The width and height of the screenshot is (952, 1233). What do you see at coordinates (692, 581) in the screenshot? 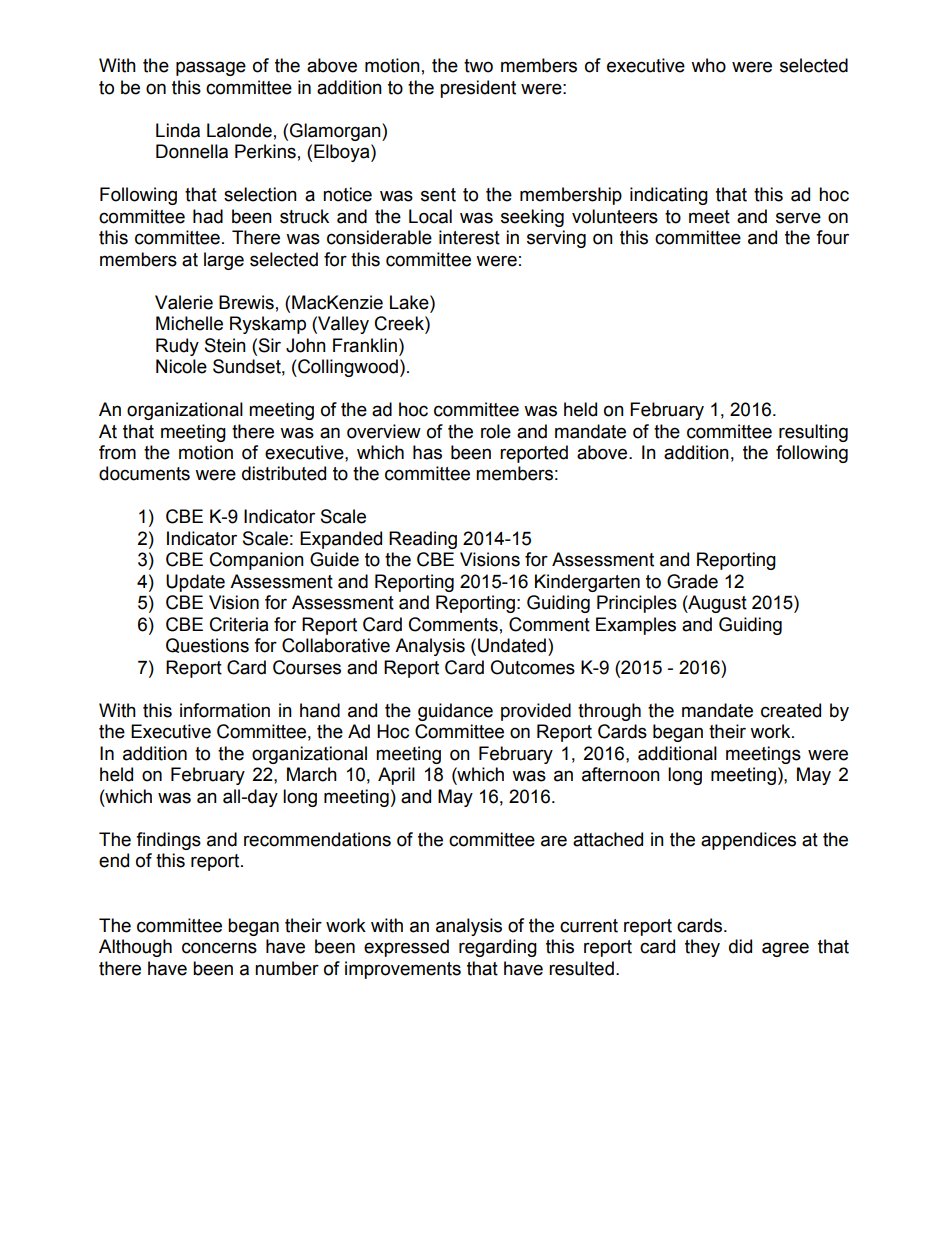
I see `Grade` at bounding box center [692, 581].
